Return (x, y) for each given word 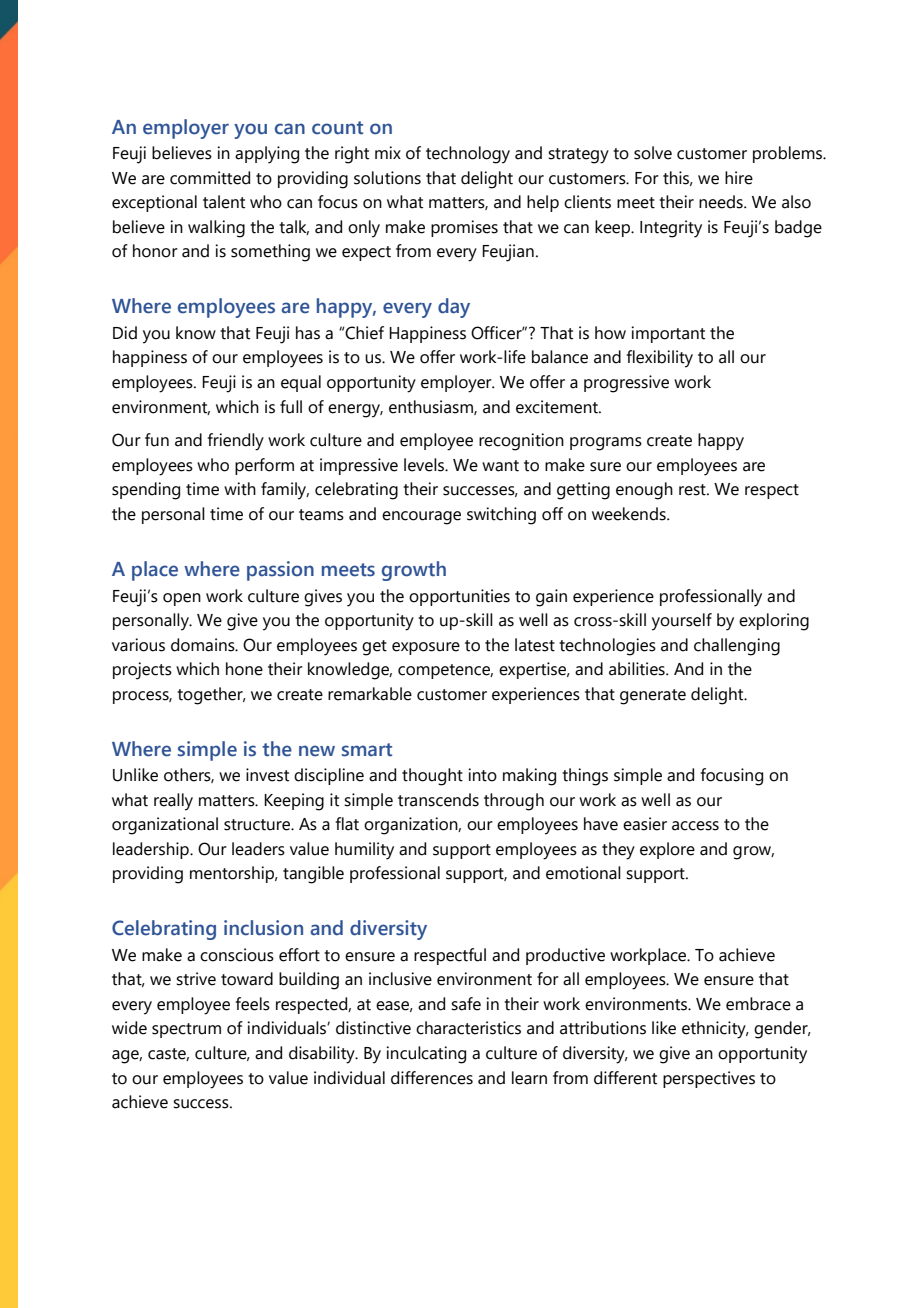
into (482, 775)
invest (267, 775)
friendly (236, 442)
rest (693, 490)
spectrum (186, 1030)
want (500, 466)
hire (739, 178)
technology (468, 155)
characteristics (468, 1028)
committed (210, 178)
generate (653, 697)
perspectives (709, 1079)
